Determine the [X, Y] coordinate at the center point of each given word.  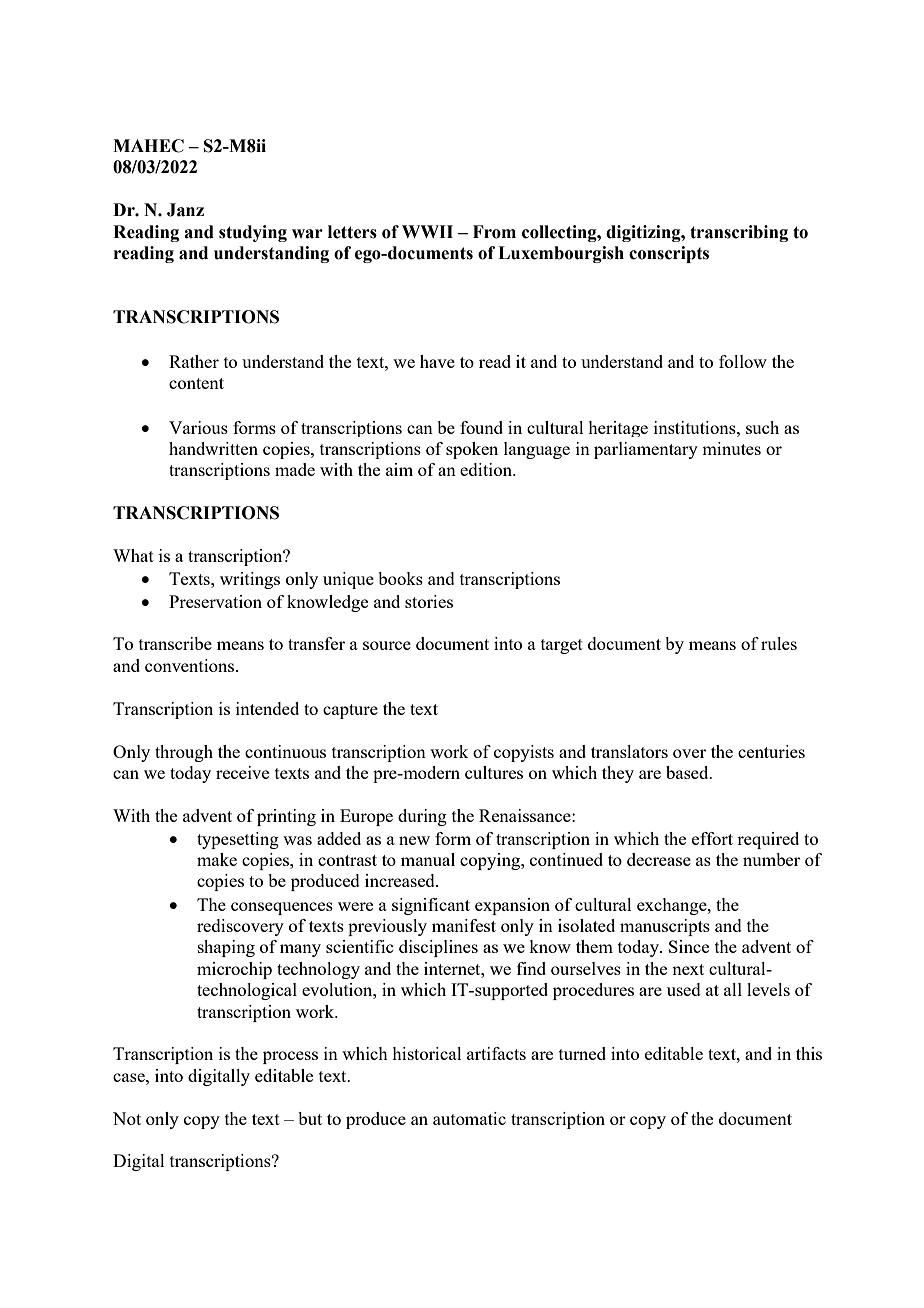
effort [712, 838]
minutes [731, 448]
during [422, 817]
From [494, 232]
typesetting [238, 840]
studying [253, 233]
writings [250, 580]
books [400, 578]
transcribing [739, 233]
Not [127, 1118]
